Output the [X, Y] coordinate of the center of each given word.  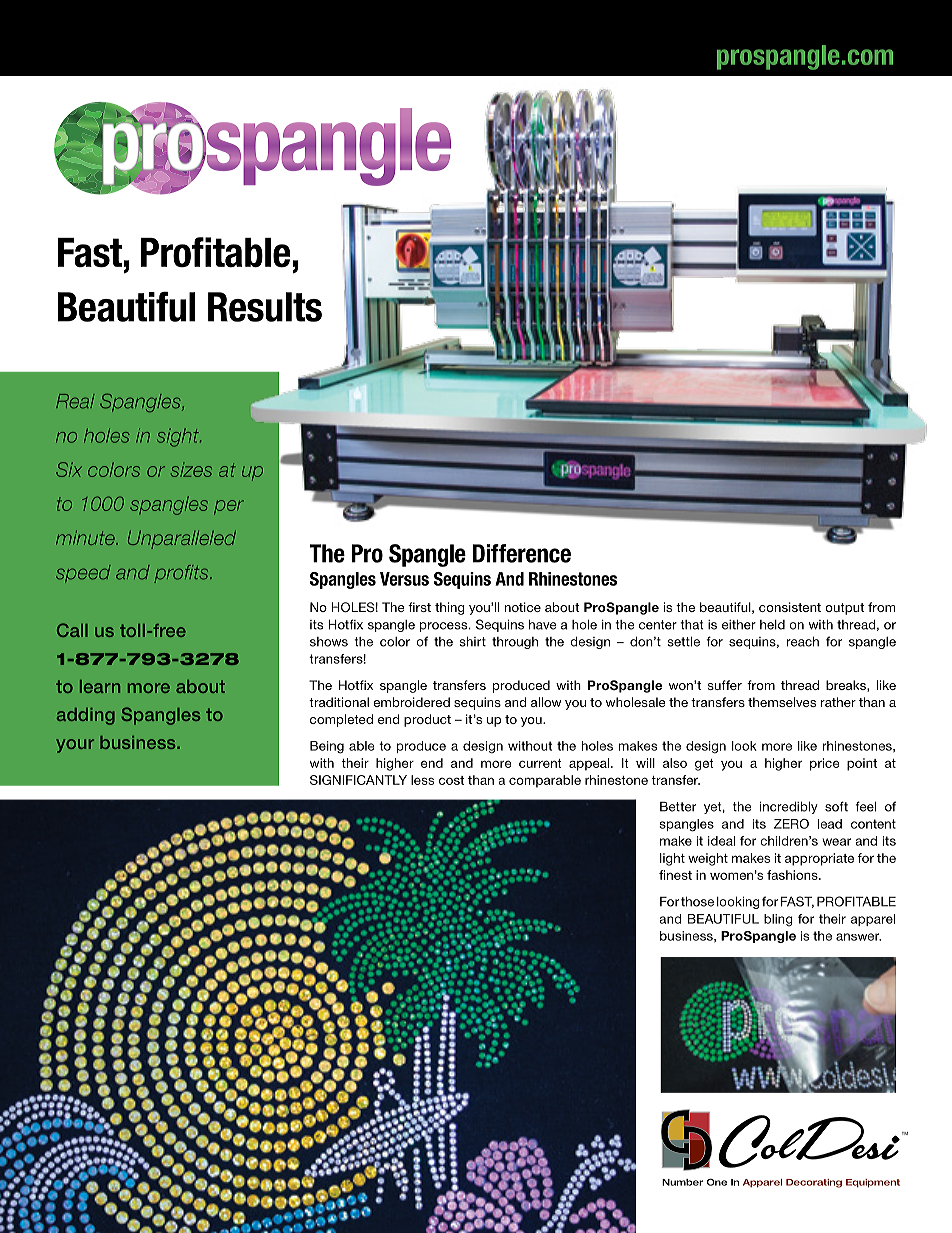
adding [86, 716]
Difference [522, 553]
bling [778, 920]
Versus [404, 579]
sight [179, 437]
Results [265, 307]
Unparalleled [182, 540]
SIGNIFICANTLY [358, 780]
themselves [782, 702]
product [427, 720]
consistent [790, 607]
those [697, 902]
